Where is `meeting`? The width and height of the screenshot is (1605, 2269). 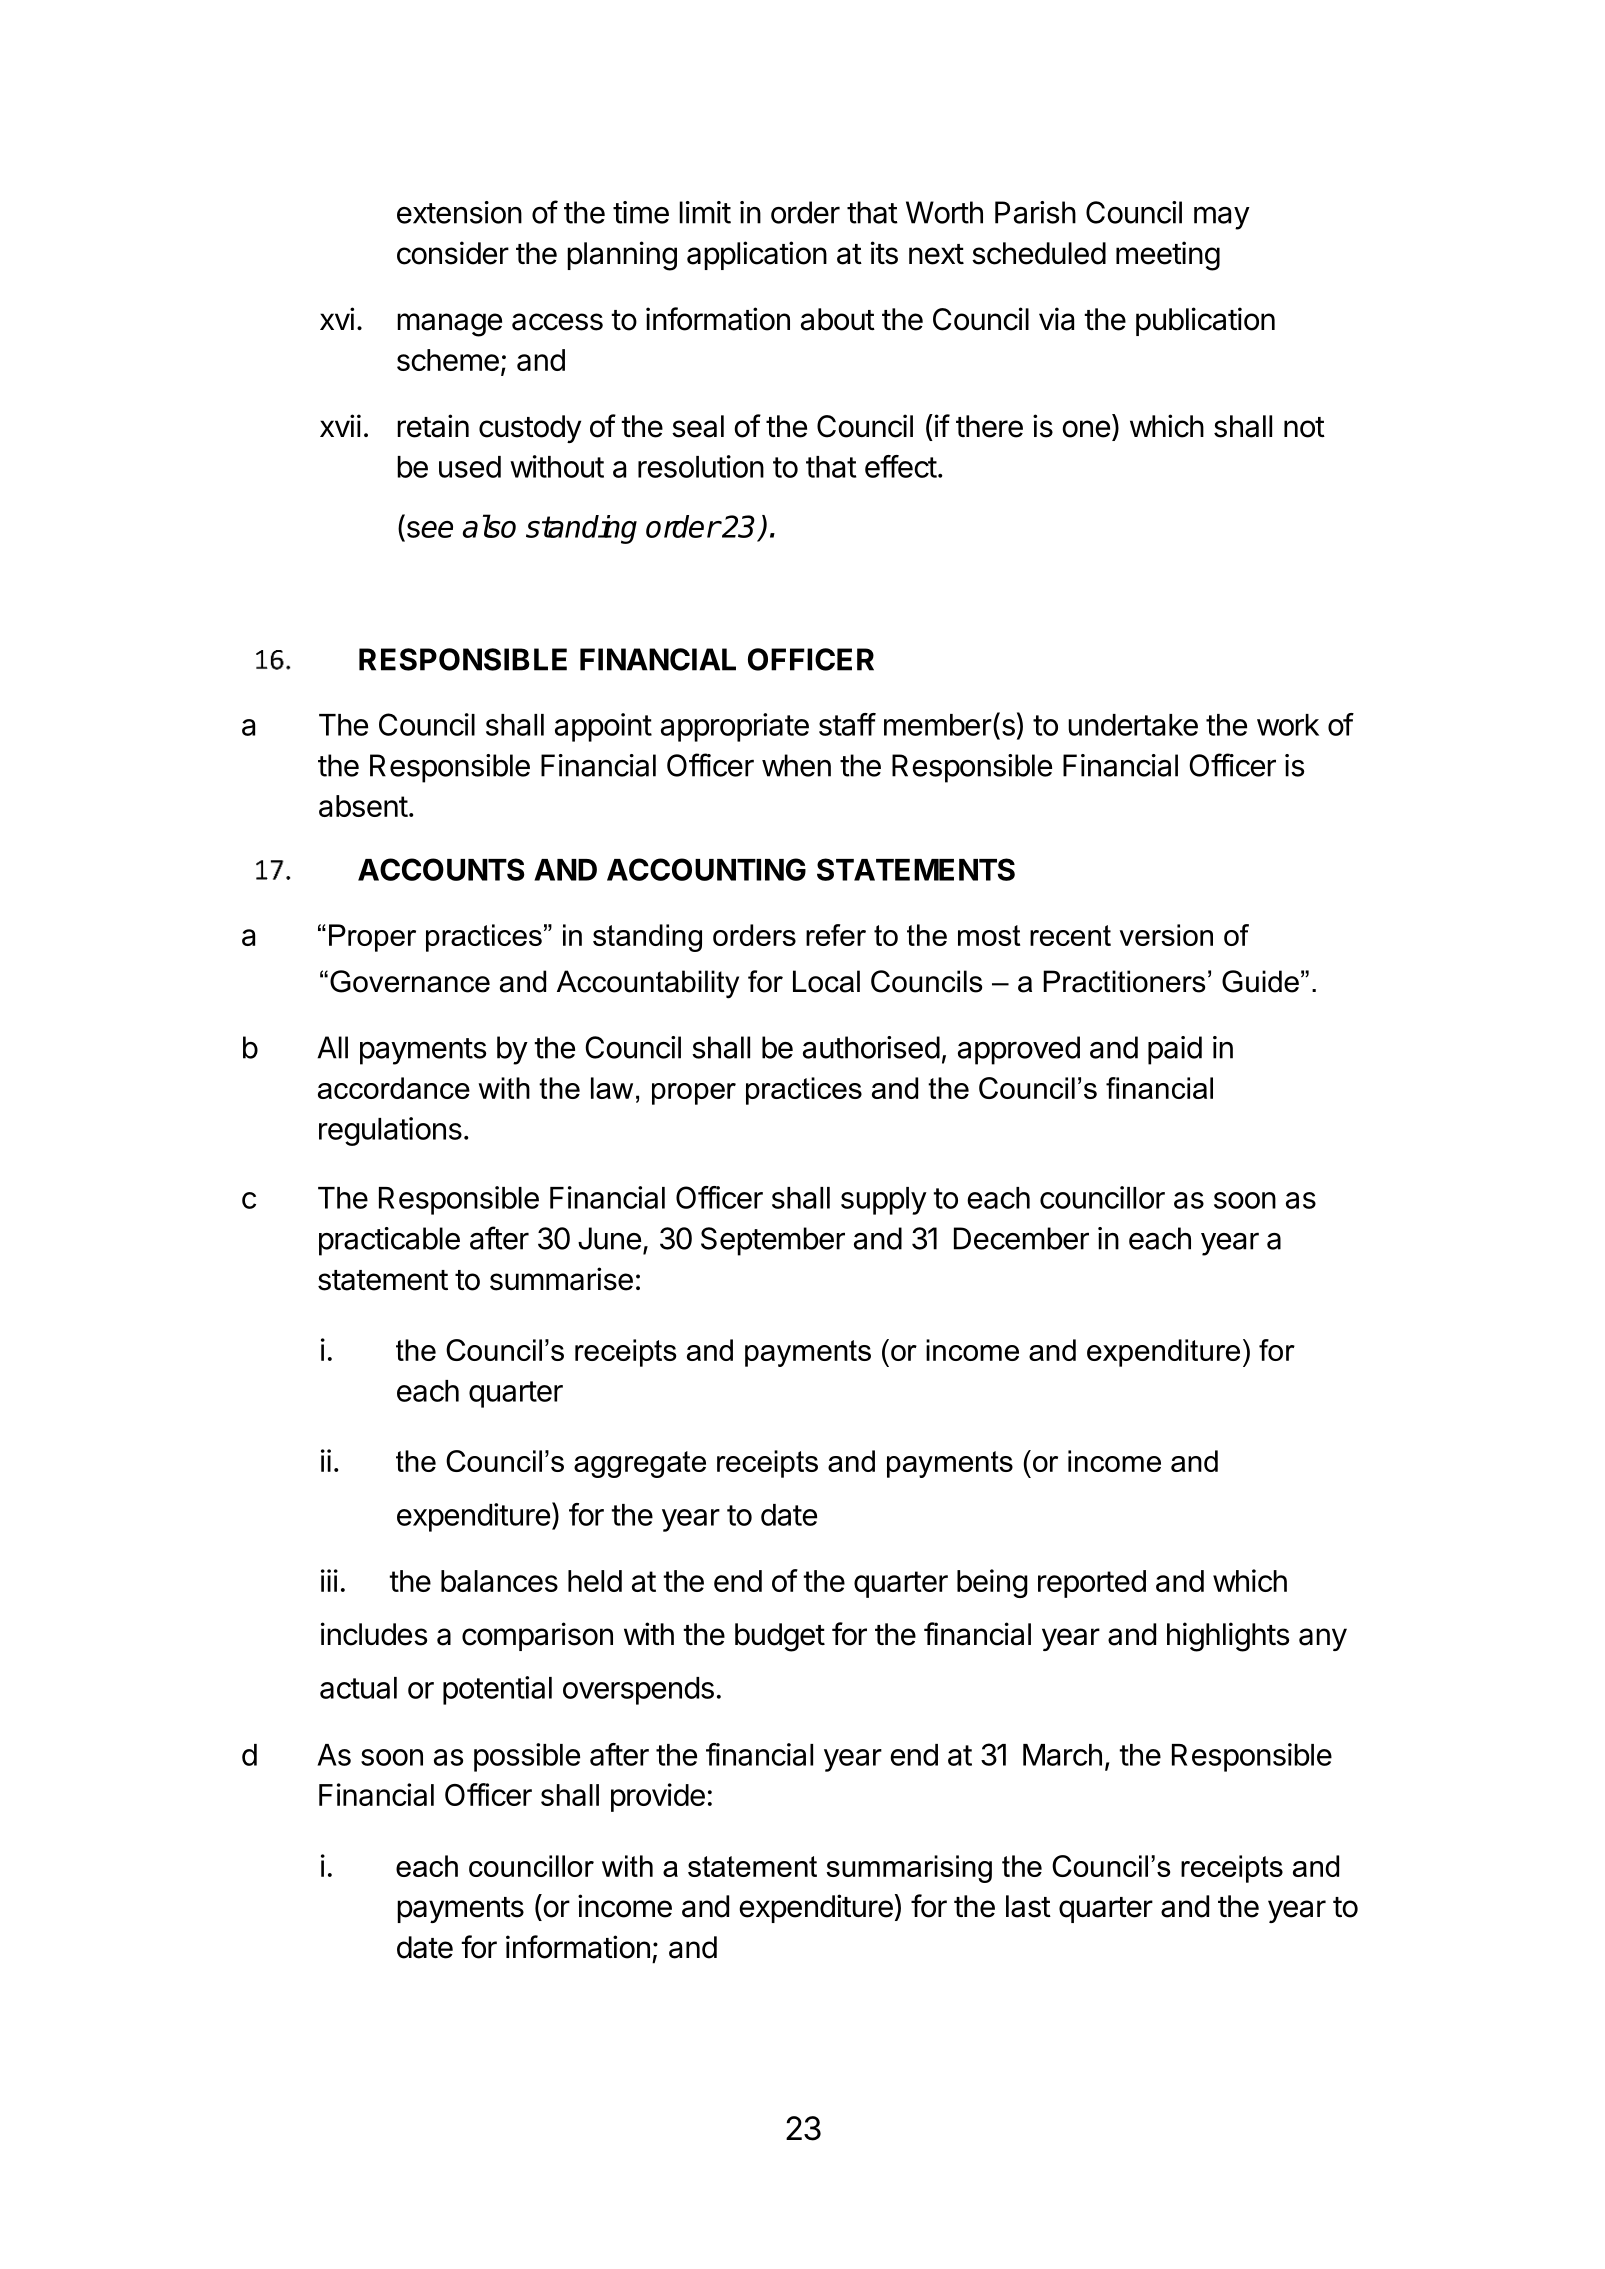 meeting is located at coordinates (1168, 256).
